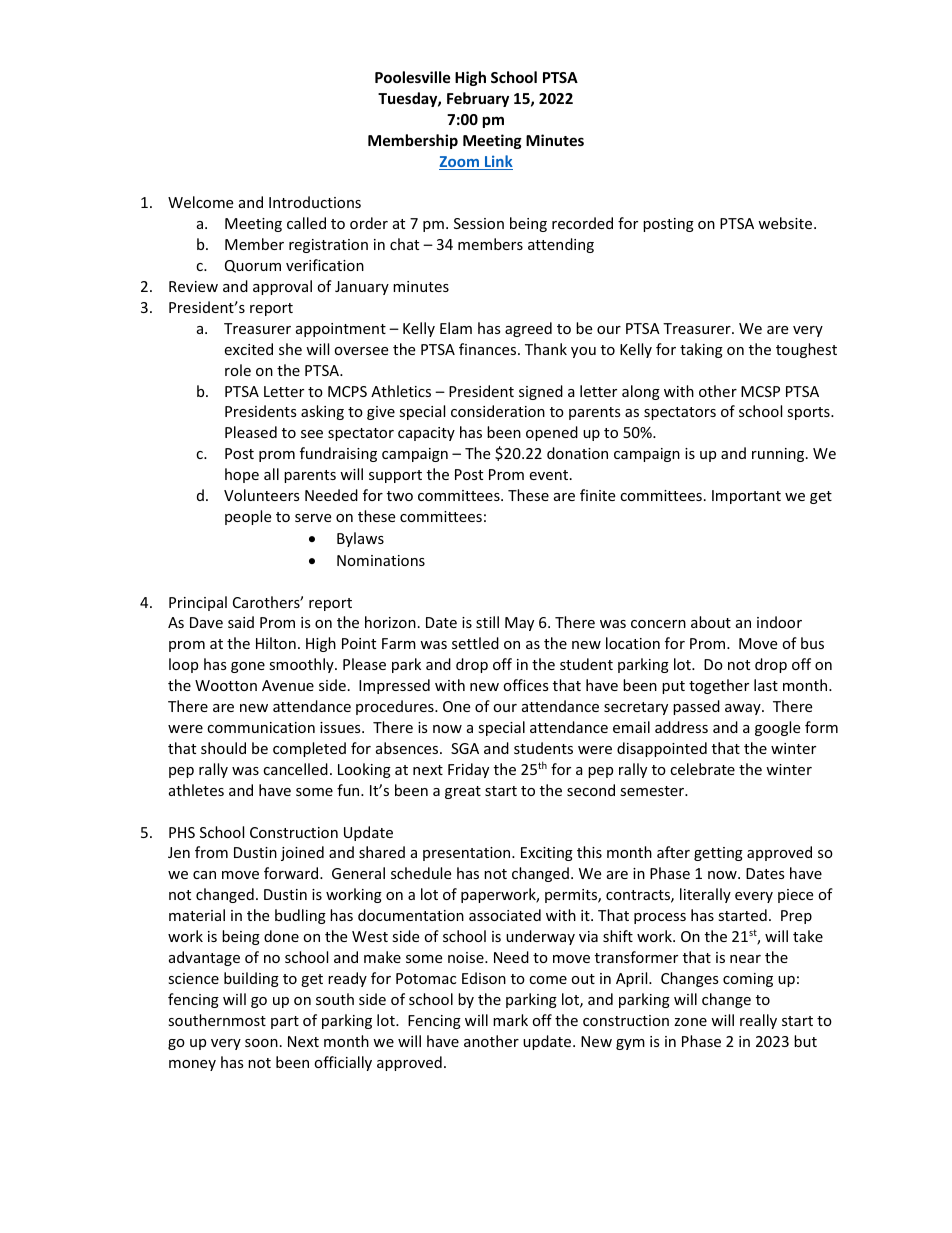  I want to click on getting, so click(718, 854).
